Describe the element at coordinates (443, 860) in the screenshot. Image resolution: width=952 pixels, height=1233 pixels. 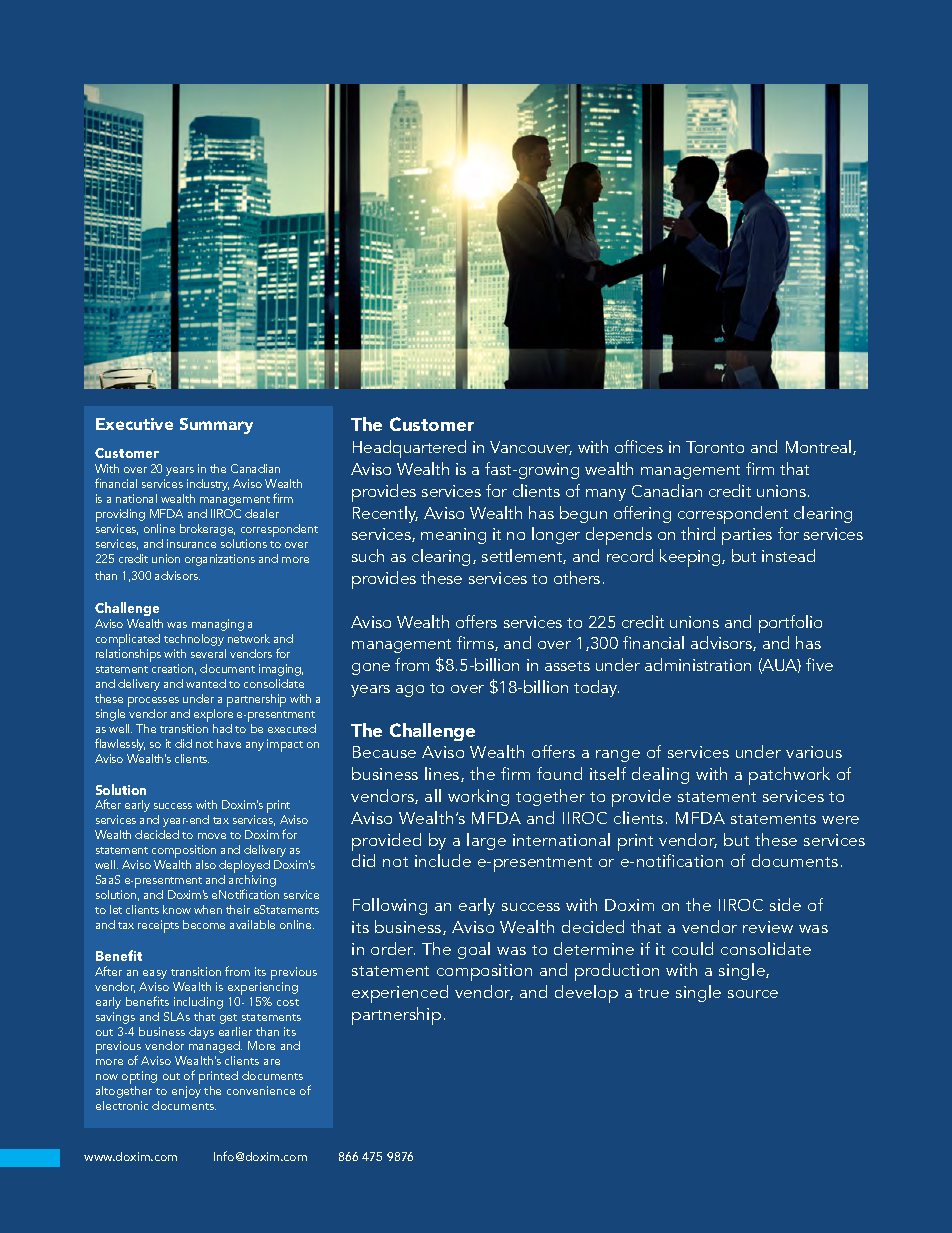
I see `include` at that location.
